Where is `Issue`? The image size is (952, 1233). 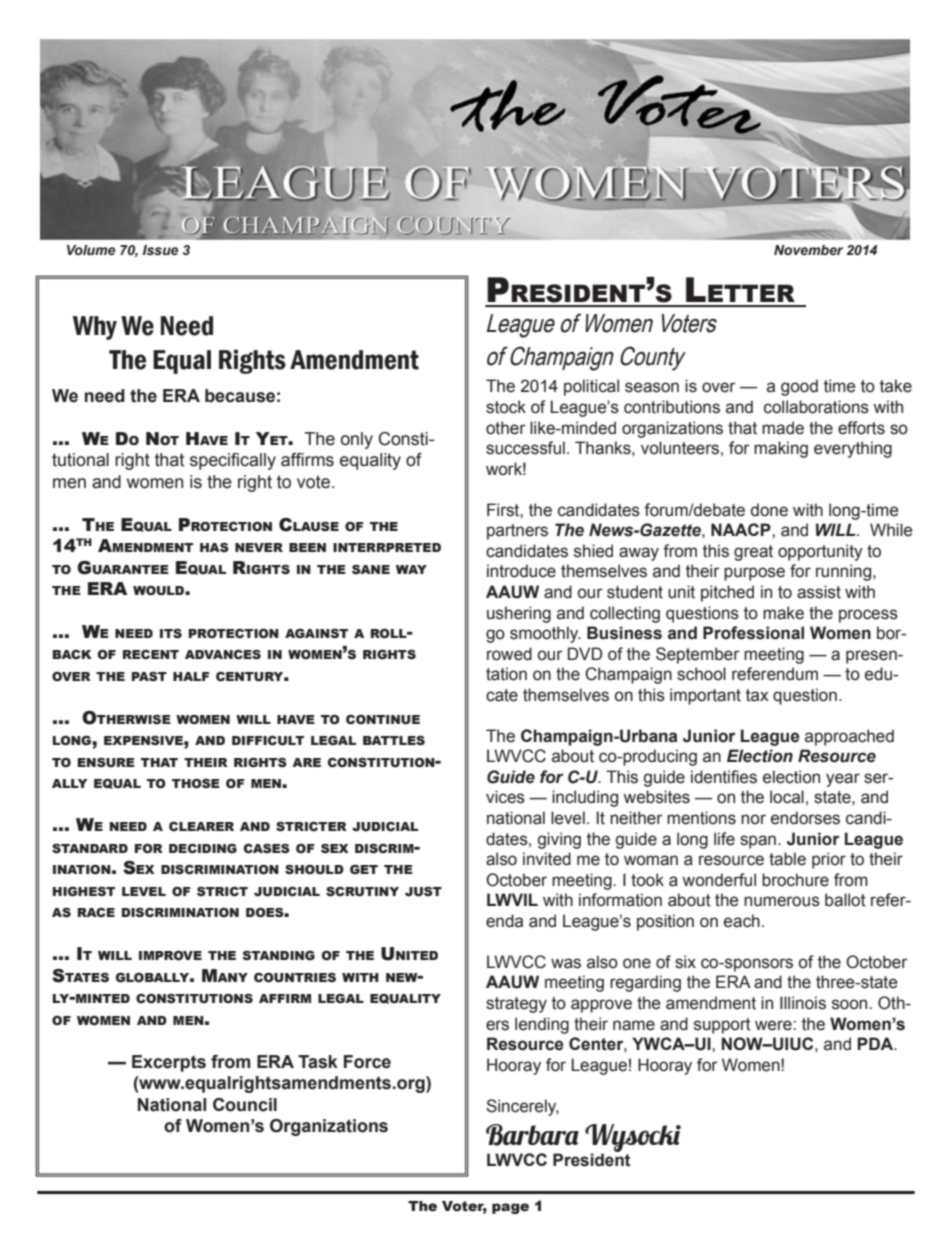
Issue is located at coordinates (160, 250).
